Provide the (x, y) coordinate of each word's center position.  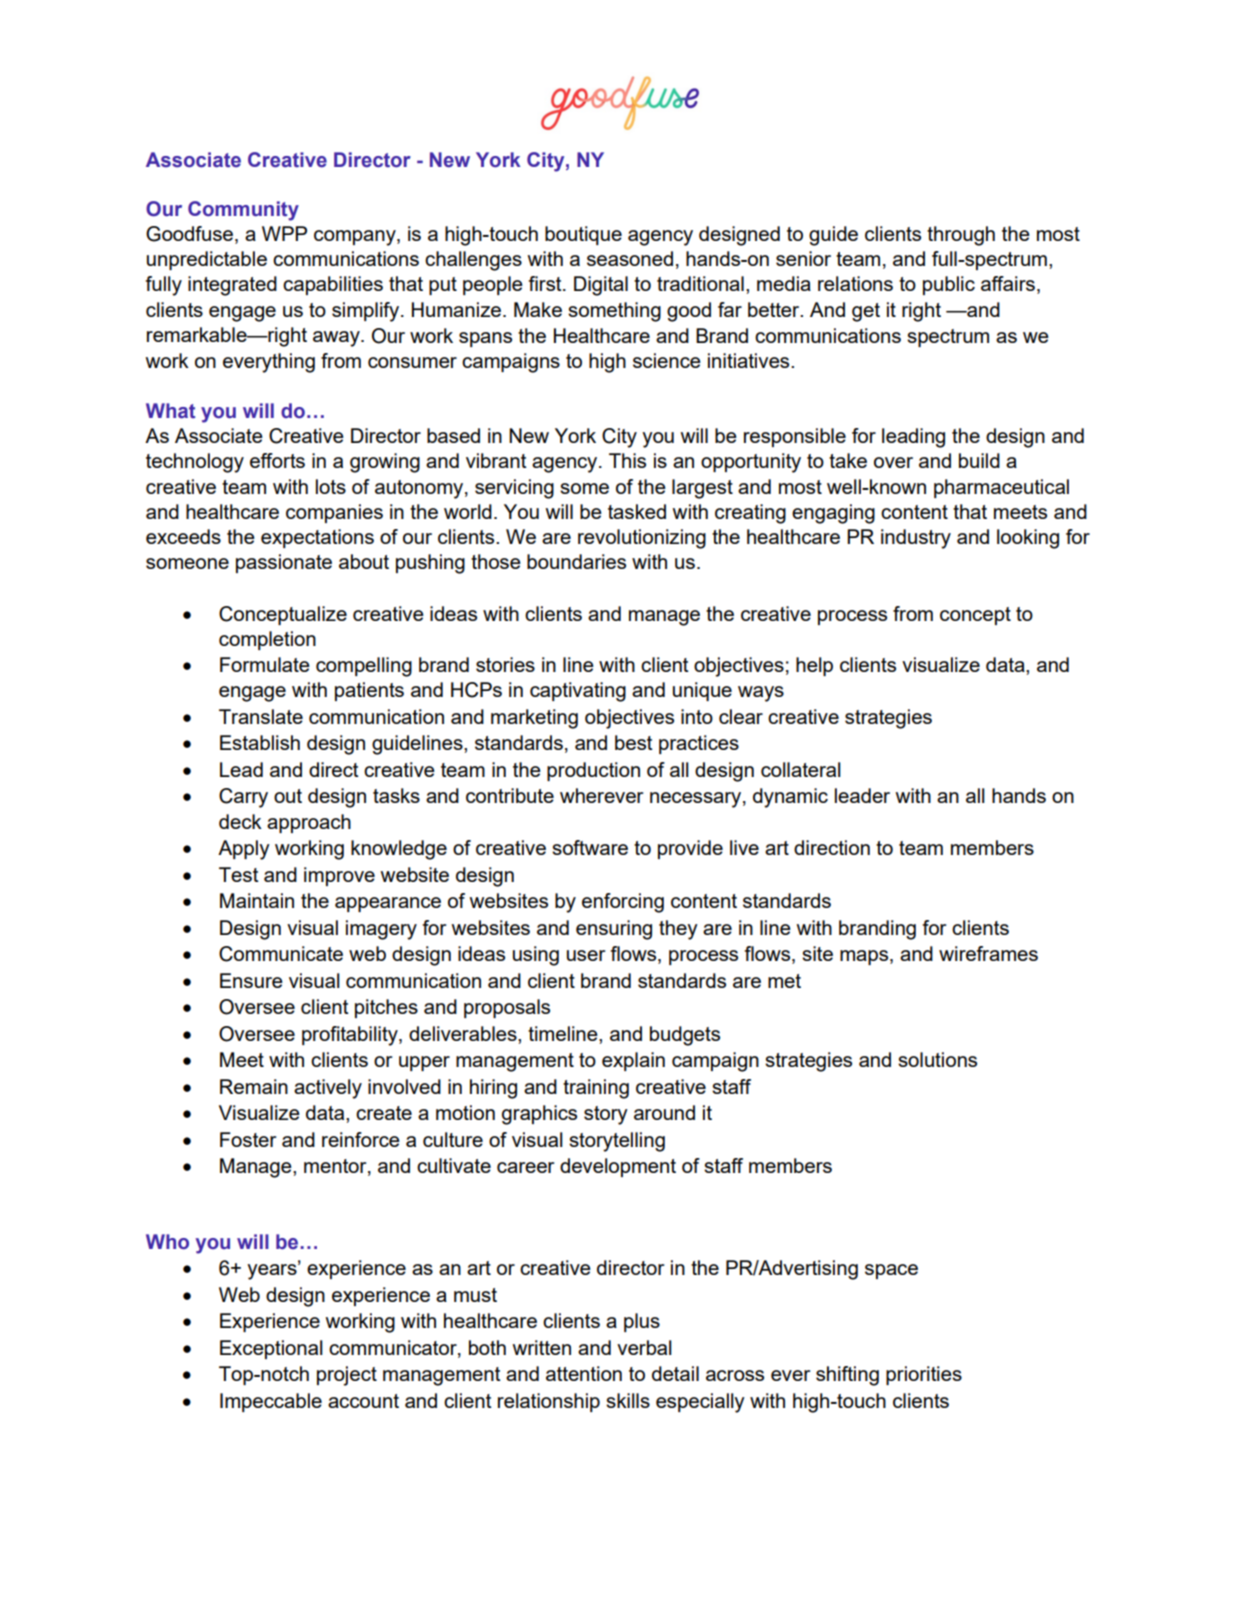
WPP (284, 233)
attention (584, 1373)
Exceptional (271, 1349)
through (961, 236)
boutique (583, 235)
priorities (924, 1375)
